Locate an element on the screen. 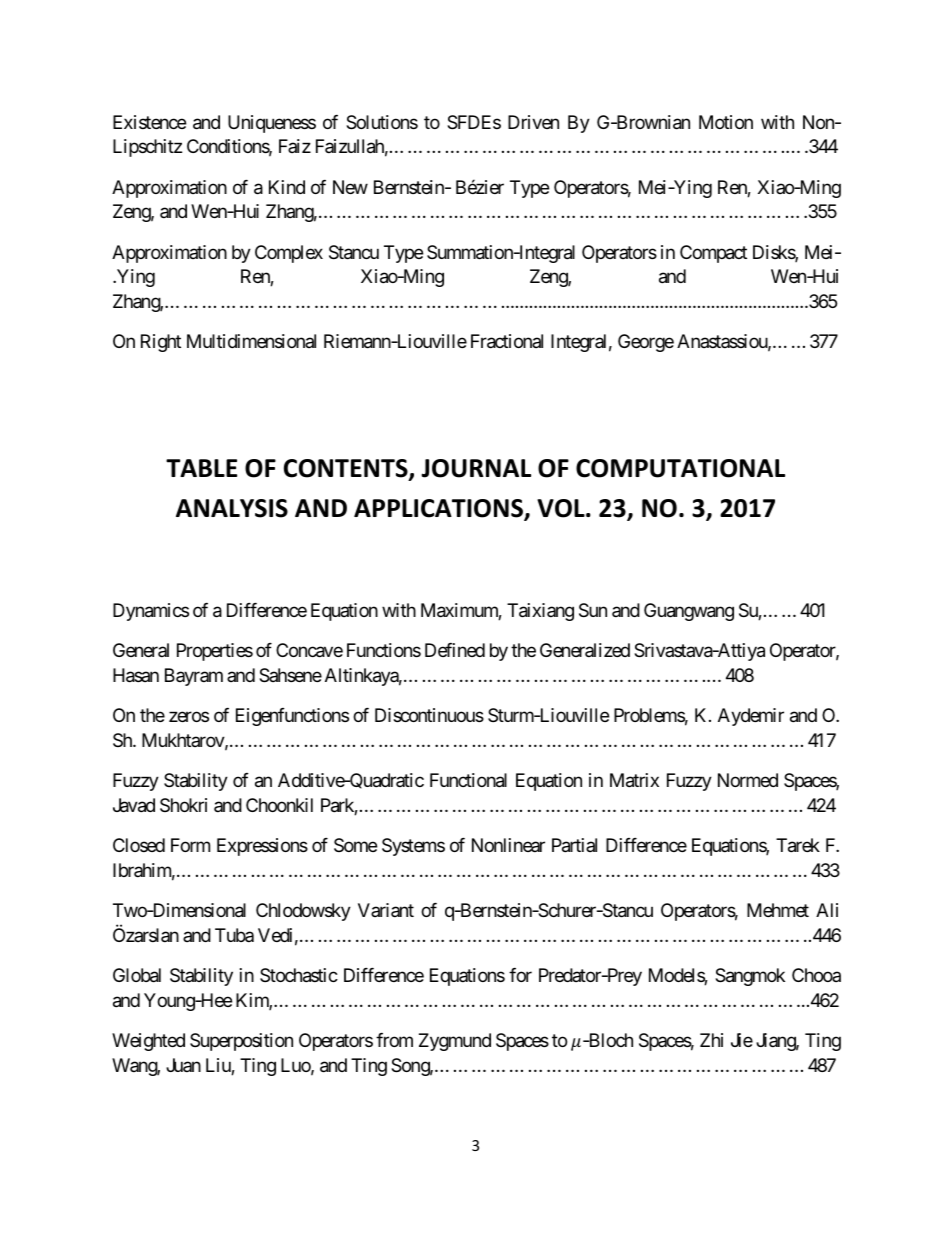 This screenshot has height=1233, width=952. Fractional is located at coordinates (507, 341).
